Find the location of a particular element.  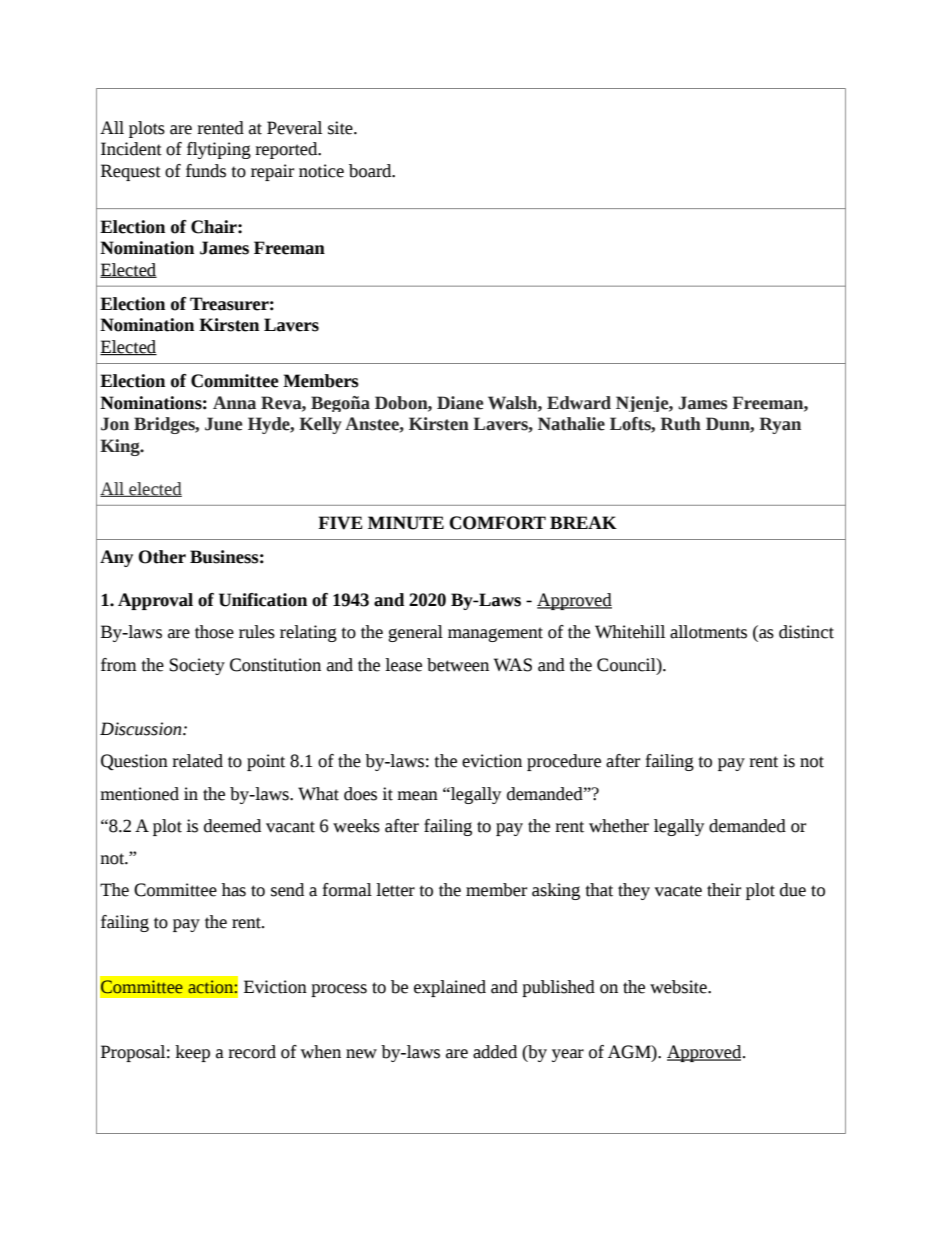

Ruth is located at coordinates (681, 424).
